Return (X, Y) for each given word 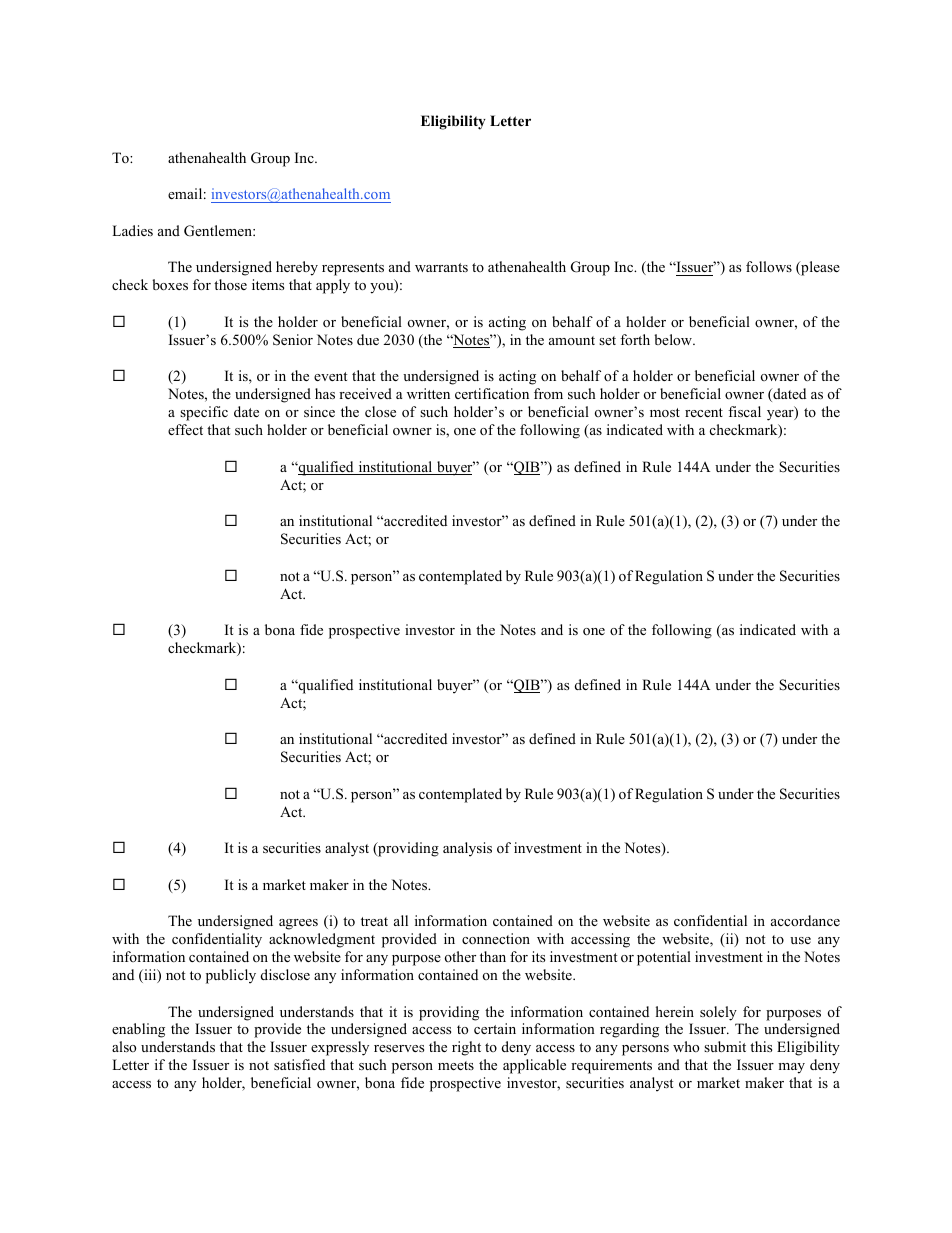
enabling (138, 1030)
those (230, 284)
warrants (441, 267)
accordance (805, 920)
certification (492, 393)
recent (704, 412)
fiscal (744, 411)
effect (185, 429)
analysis (467, 849)
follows (769, 266)
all (401, 920)
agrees (298, 924)
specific (204, 413)
